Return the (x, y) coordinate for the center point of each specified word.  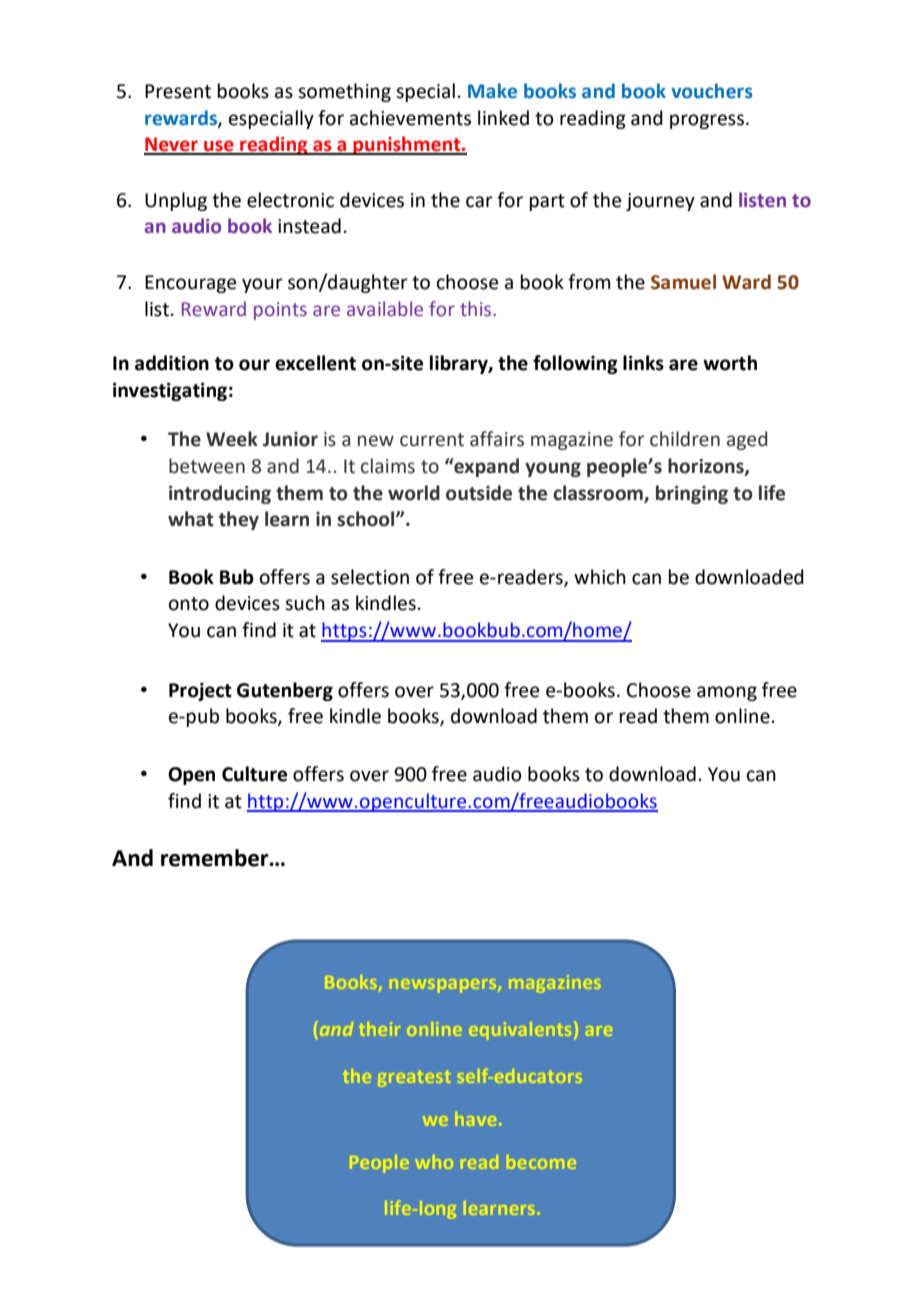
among (727, 693)
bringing (692, 494)
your (262, 285)
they (239, 520)
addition (172, 363)
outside (479, 493)
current (432, 440)
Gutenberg (285, 691)
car (479, 202)
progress (707, 121)
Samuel (683, 282)
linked (503, 118)
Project (200, 692)
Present (178, 91)
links (643, 363)
